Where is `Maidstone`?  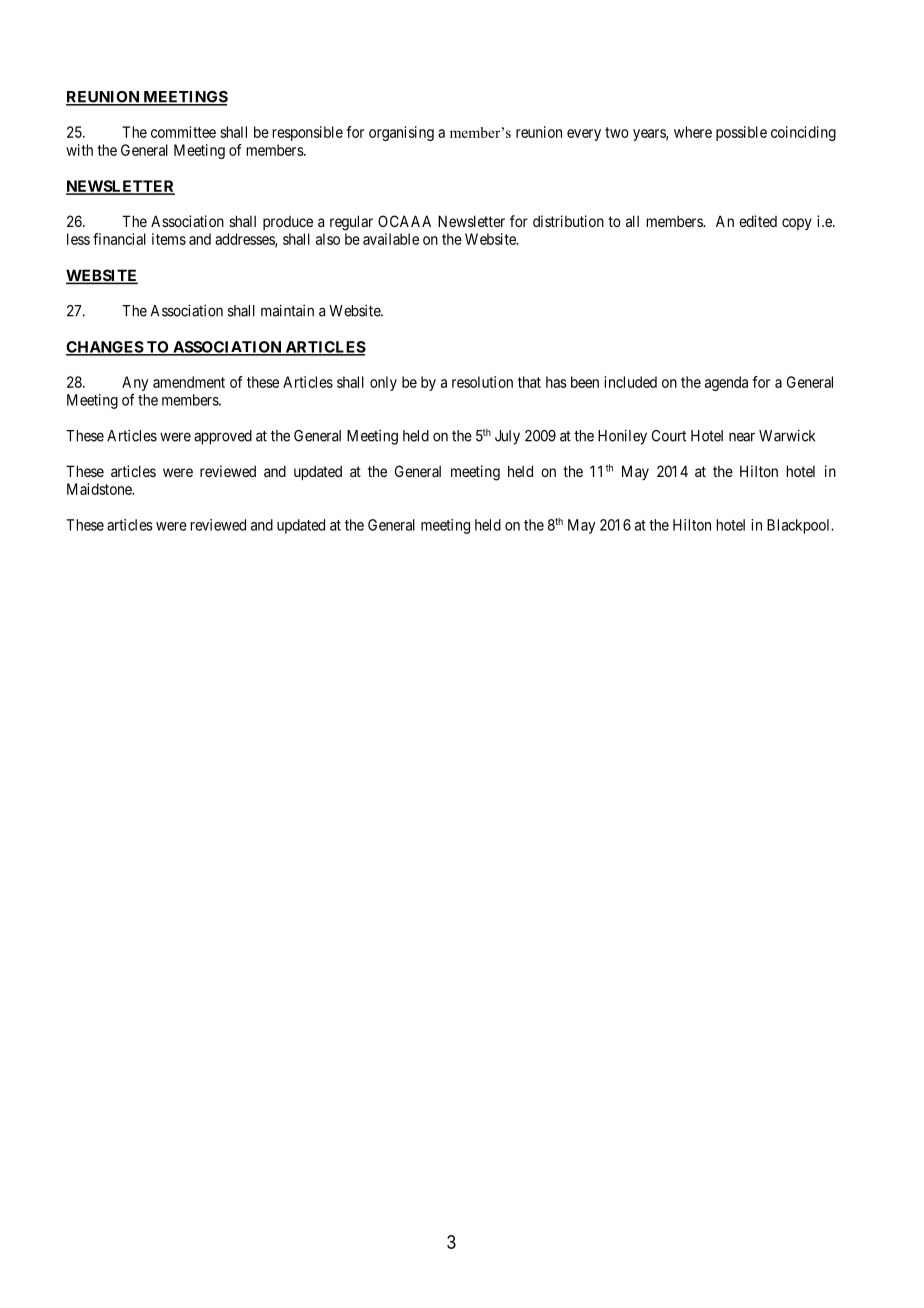 Maidstone is located at coordinates (100, 489).
